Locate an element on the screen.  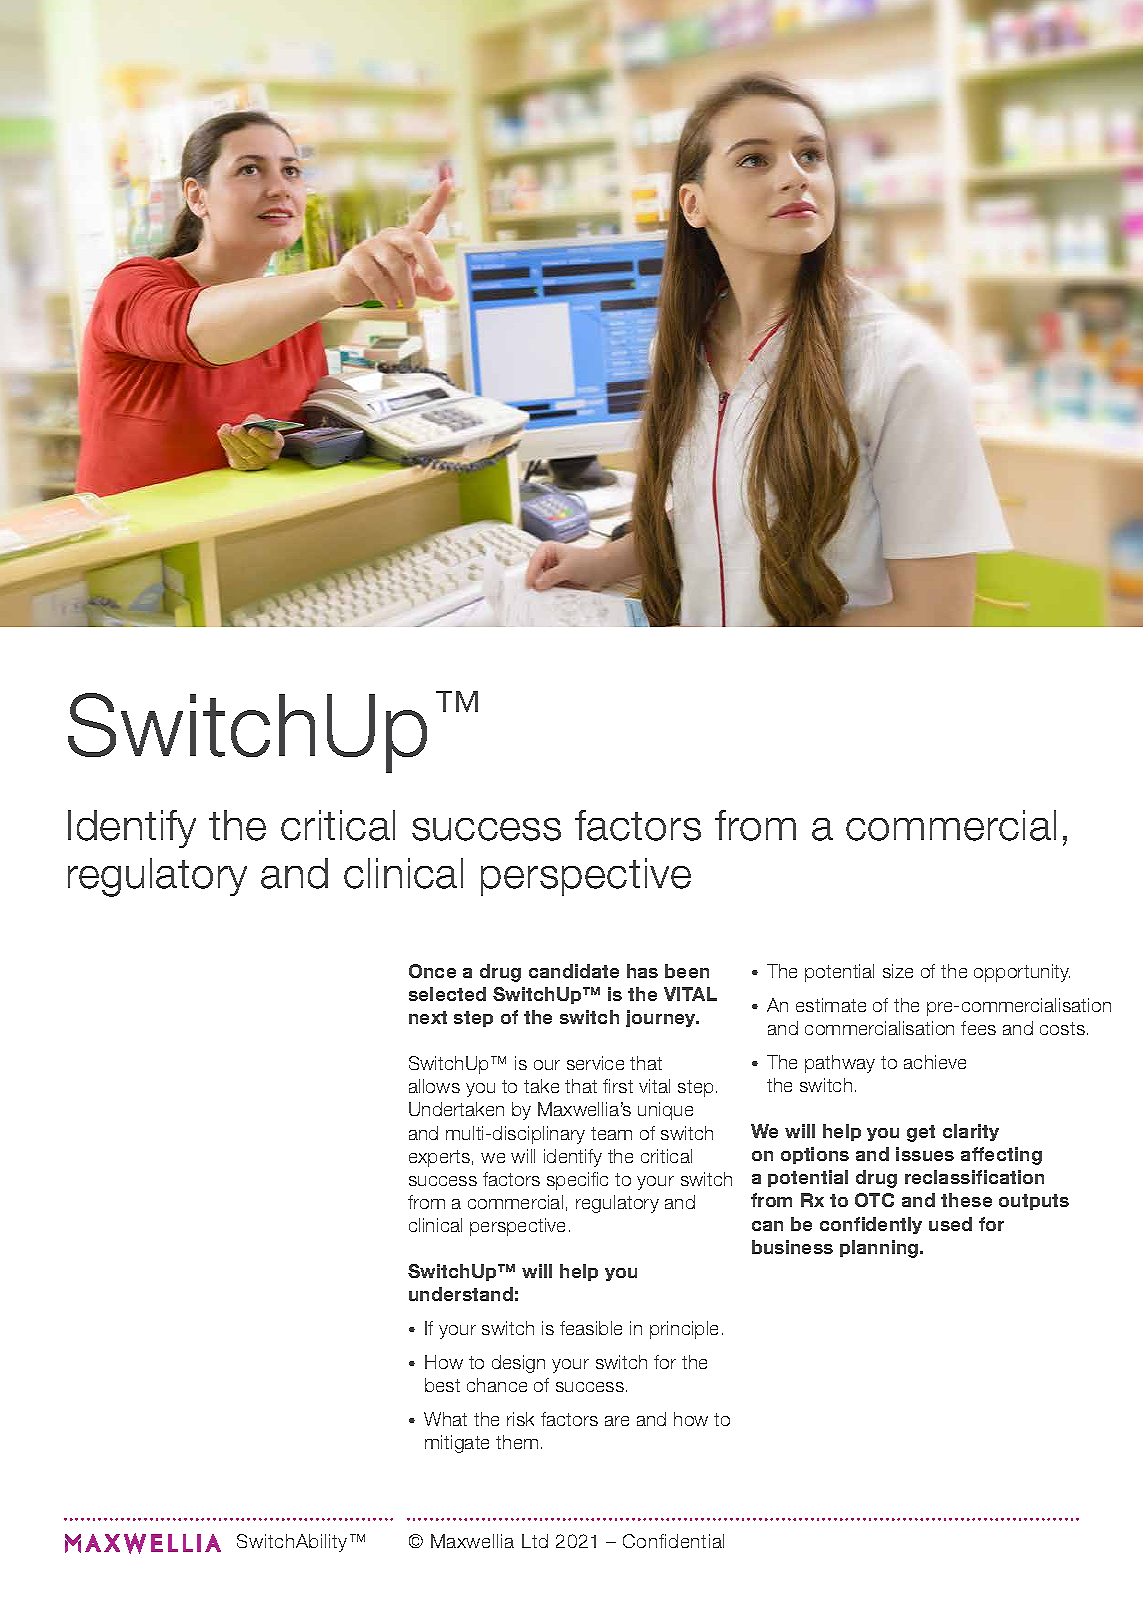
Confidential is located at coordinates (673, 1541).
